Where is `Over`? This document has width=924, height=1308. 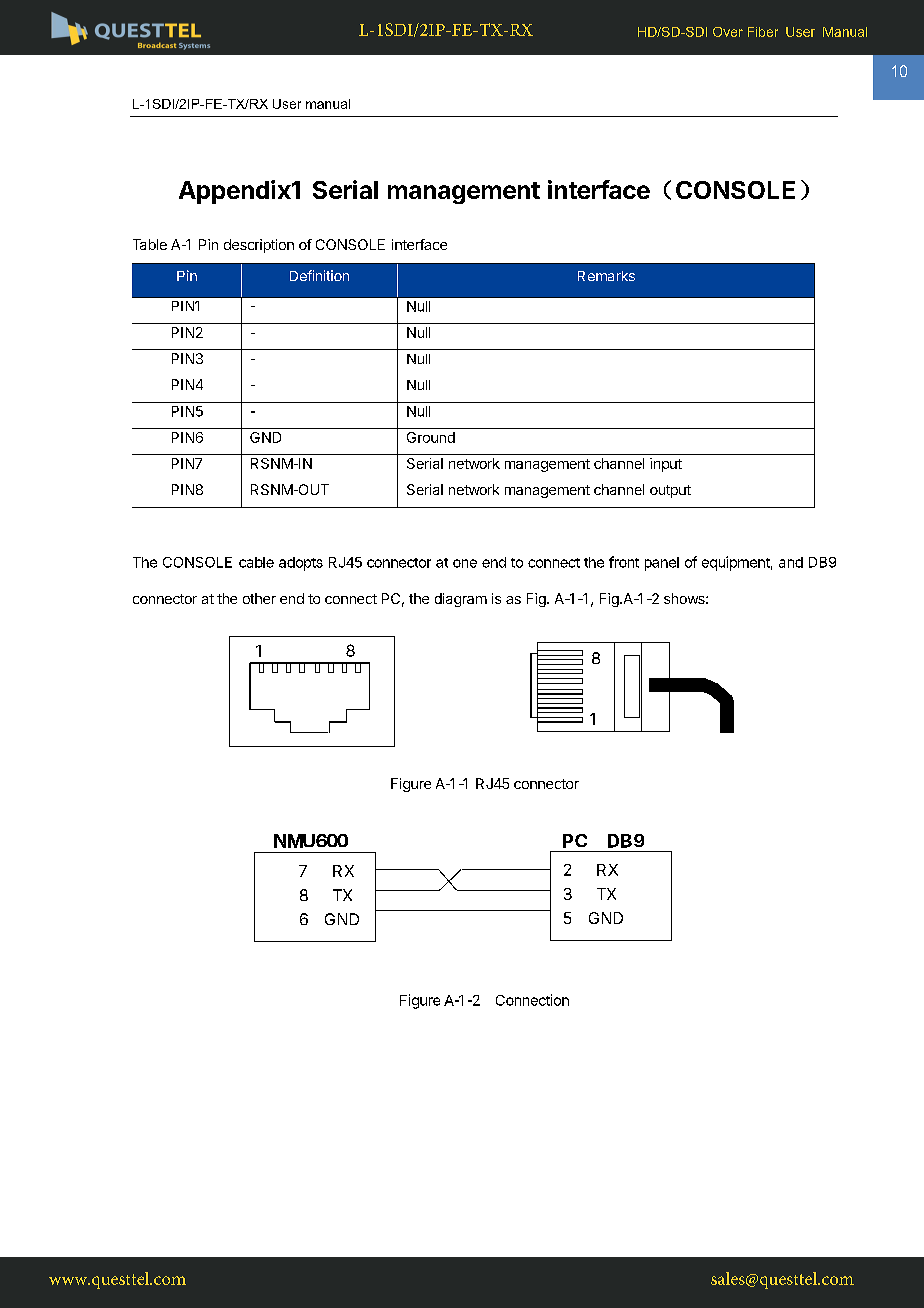
Over is located at coordinates (728, 32).
